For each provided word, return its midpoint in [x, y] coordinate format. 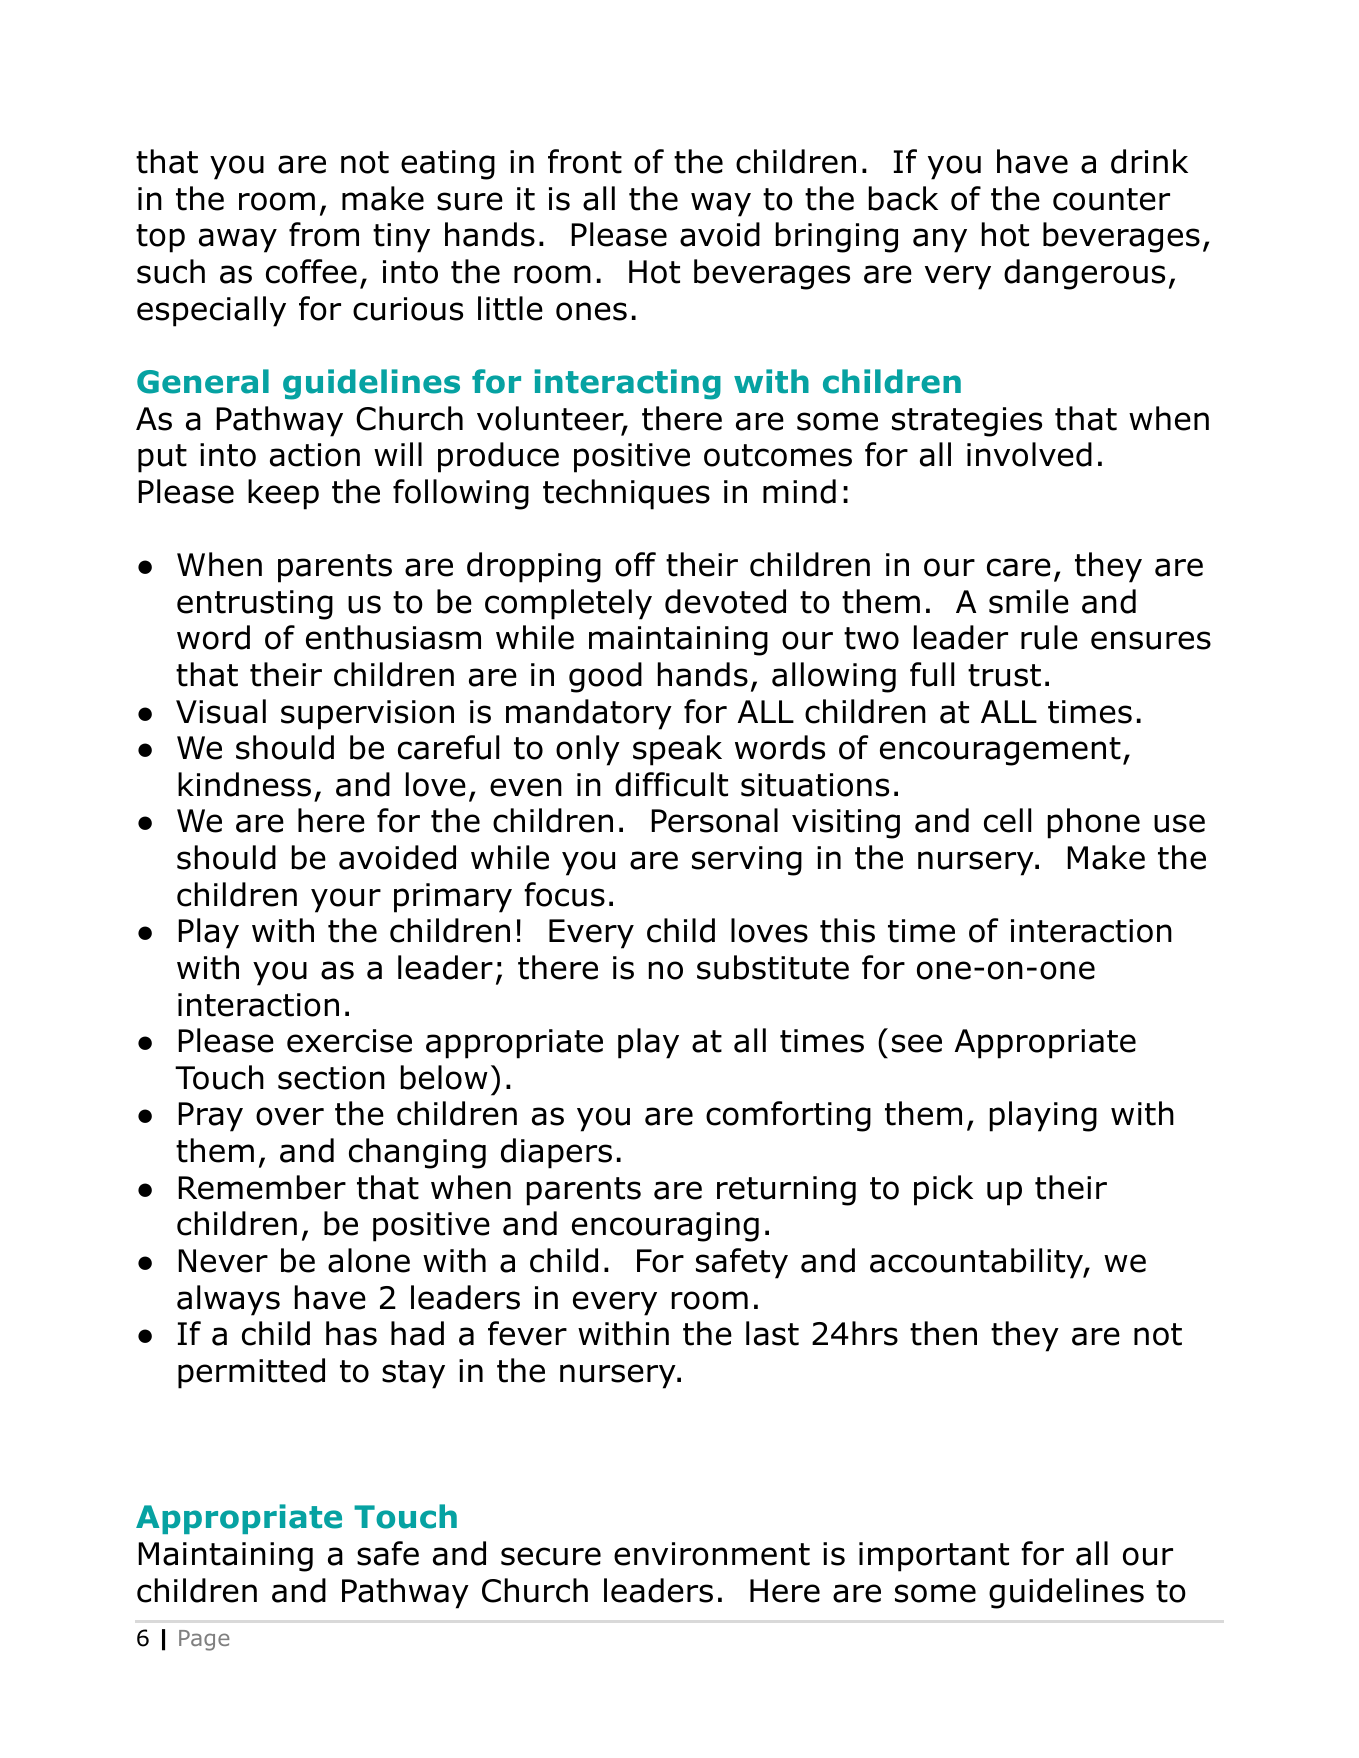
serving [747, 861]
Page [204, 1640]
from [324, 234]
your [346, 900]
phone [1094, 823]
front [585, 161]
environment [712, 1554]
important [934, 1557]
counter [1111, 199]
